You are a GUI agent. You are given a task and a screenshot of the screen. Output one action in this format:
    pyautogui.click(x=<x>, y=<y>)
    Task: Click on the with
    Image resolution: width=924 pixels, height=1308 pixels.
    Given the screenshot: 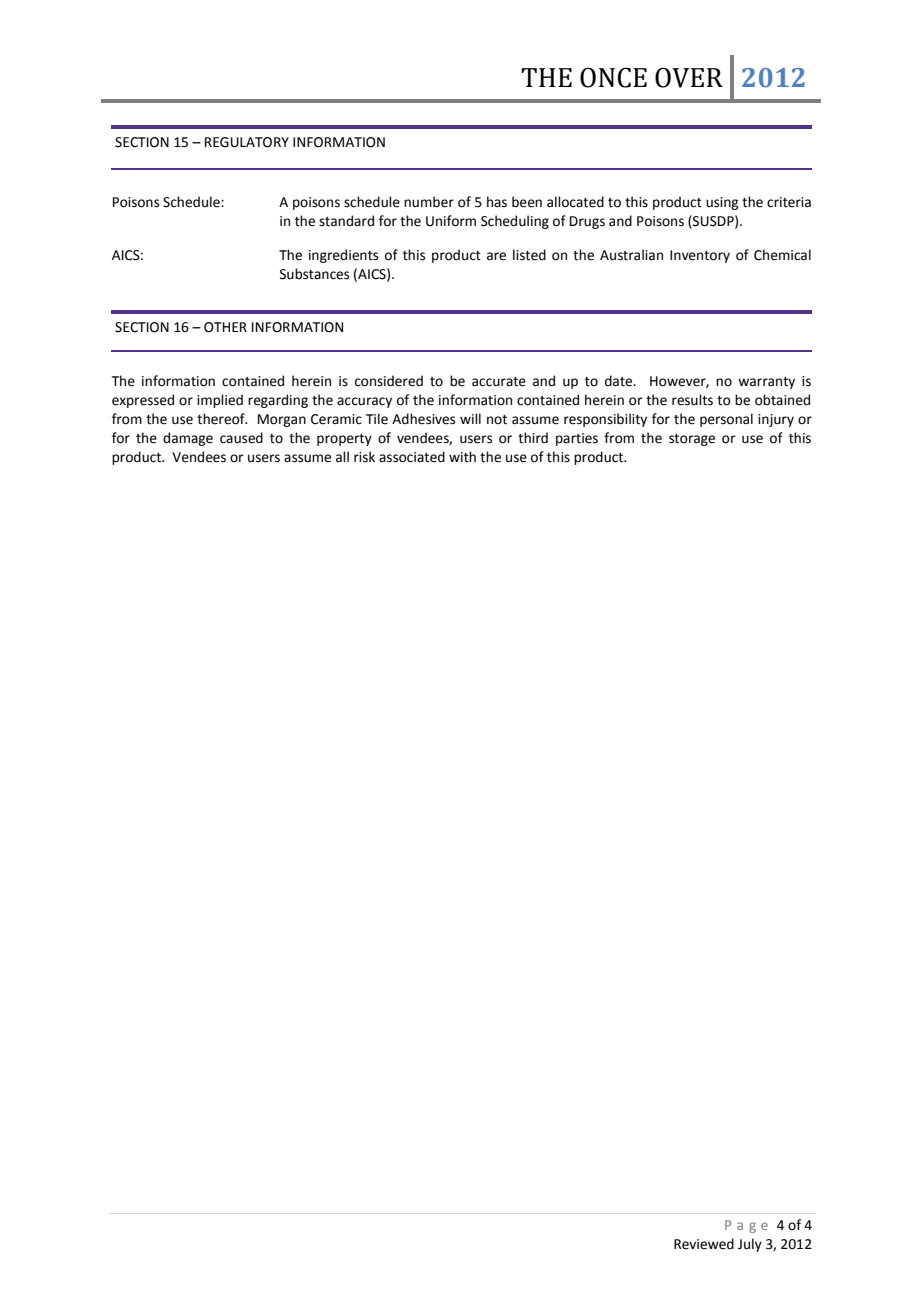 What is the action you would take?
    pyautogui.click(x=462, y=457)
